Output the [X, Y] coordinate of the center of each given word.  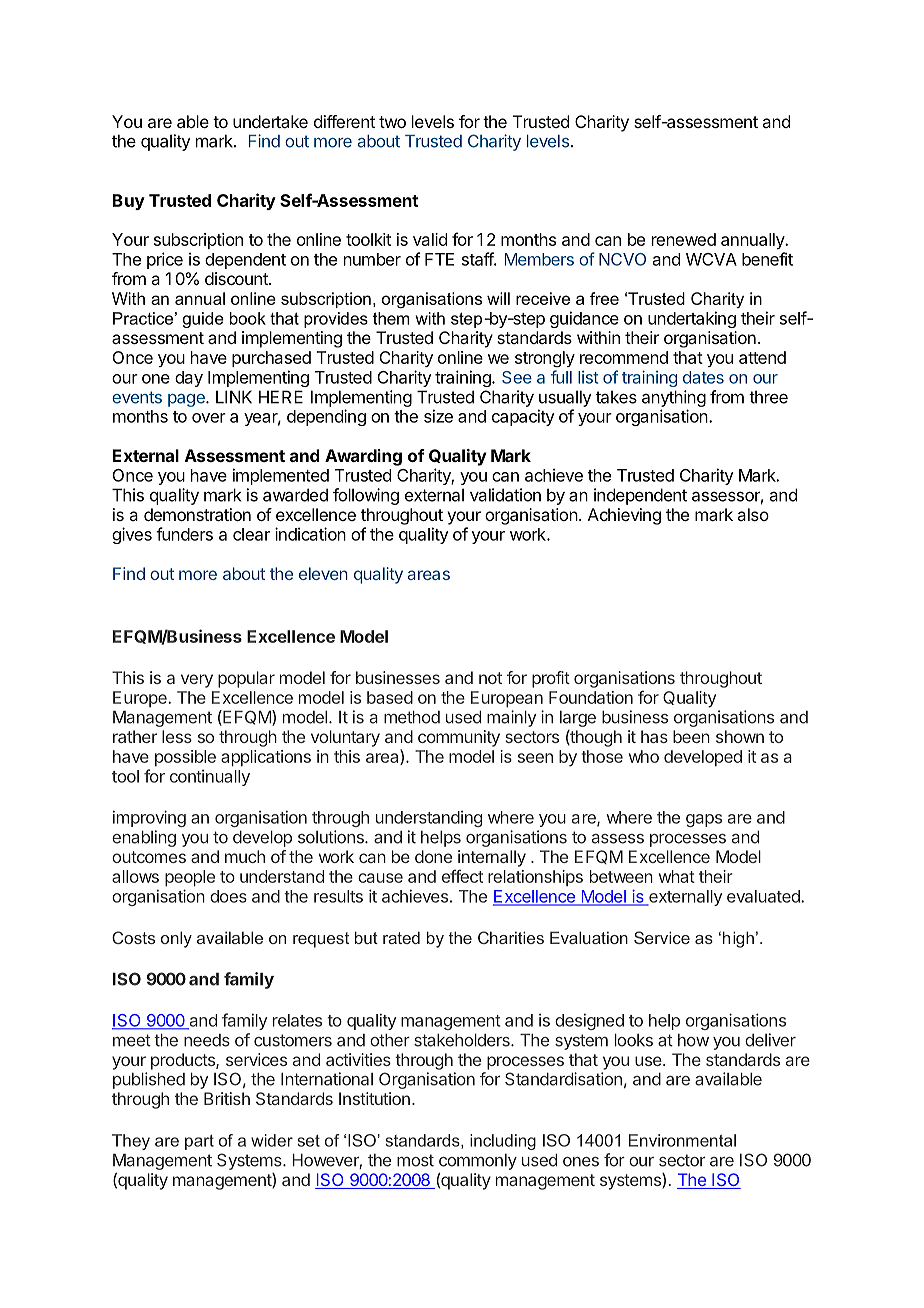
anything [674, 398]
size [438, 416]
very [197, 681]
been [691, 736]
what [677, 876]
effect [462, 876]
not [490, 678]
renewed [684, 239]
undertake [270, 121]
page [187, 400]
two [392, 122]
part [199, 1142]
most [415, 1160]
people [190, 878]
